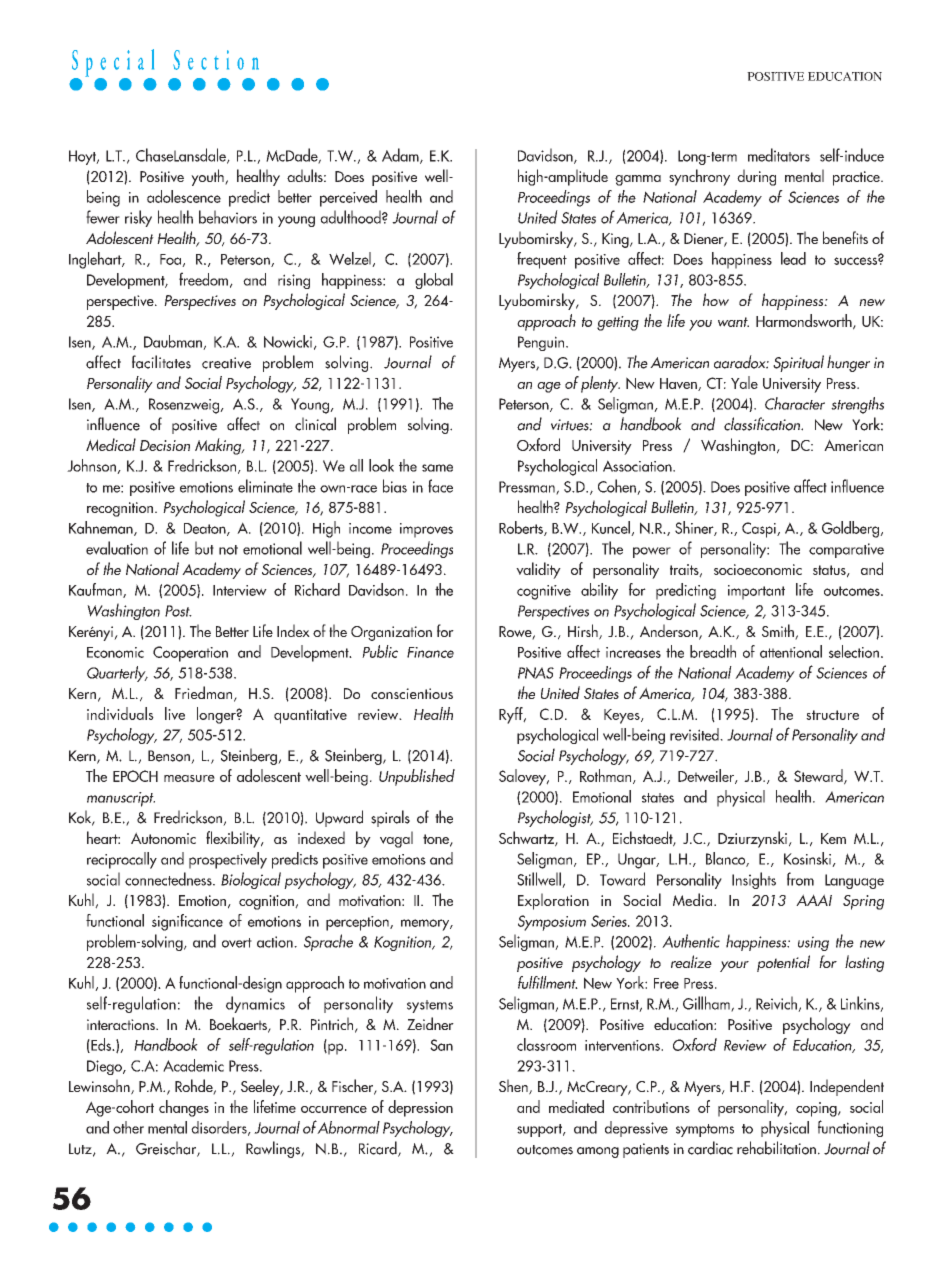 This document has height=1270, width=952. Describe the element at coordinates (348, 198) in the document. I see `perceived` at that location.
